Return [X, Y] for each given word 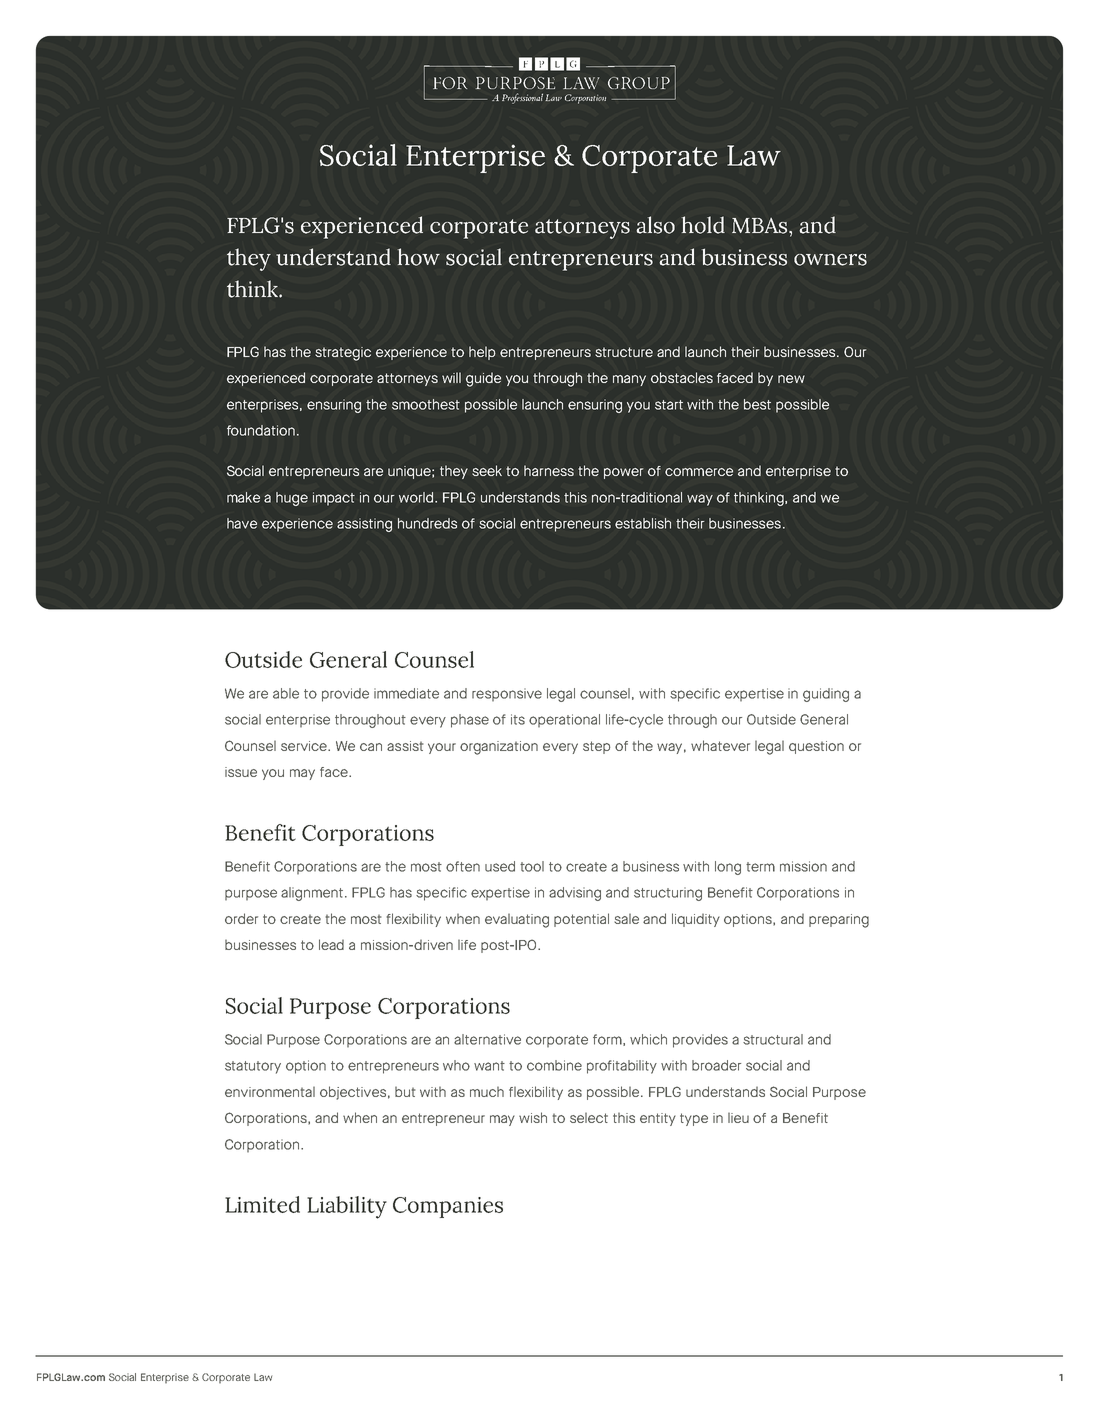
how [418, 257]
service [305, 746]
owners [830, 260]
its [518, 719]
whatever [720, 745]
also [655, 225]
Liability [347, 1207]
